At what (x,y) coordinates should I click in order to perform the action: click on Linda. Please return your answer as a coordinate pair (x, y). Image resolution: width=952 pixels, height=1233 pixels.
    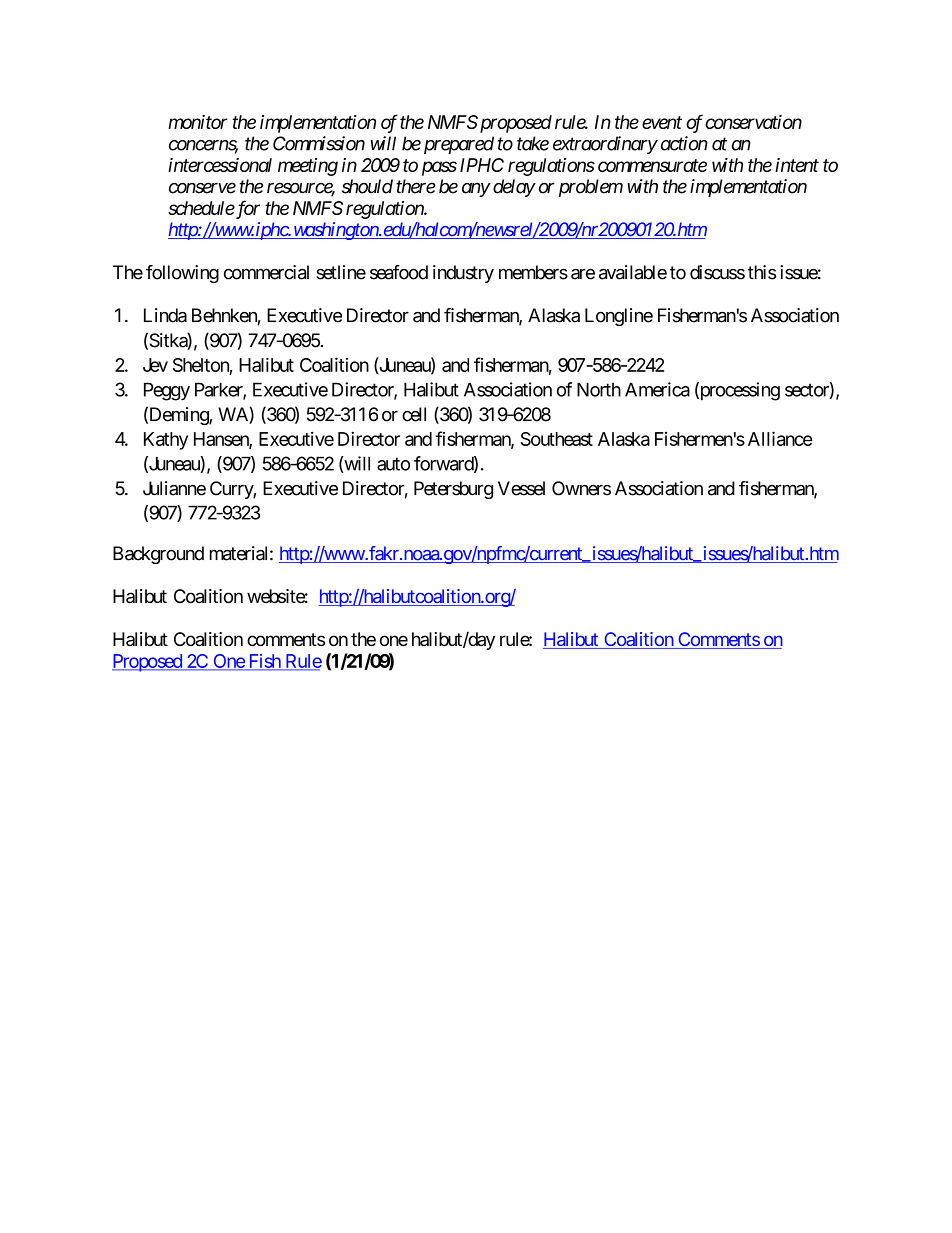
    Looking at the image, I should click on (165, 315).
